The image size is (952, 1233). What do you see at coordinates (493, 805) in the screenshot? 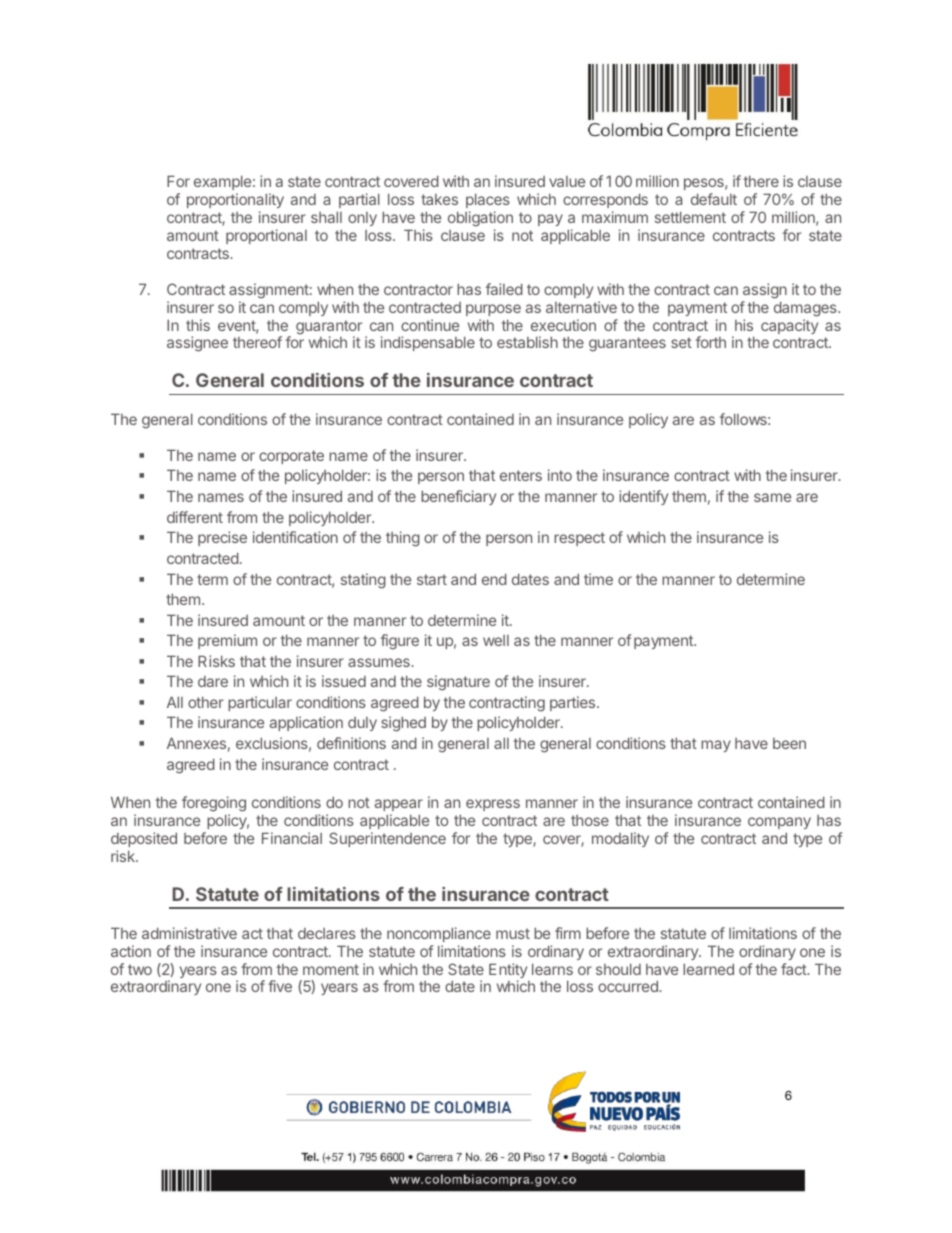
I see `express` at bounding box center [493, 805].
